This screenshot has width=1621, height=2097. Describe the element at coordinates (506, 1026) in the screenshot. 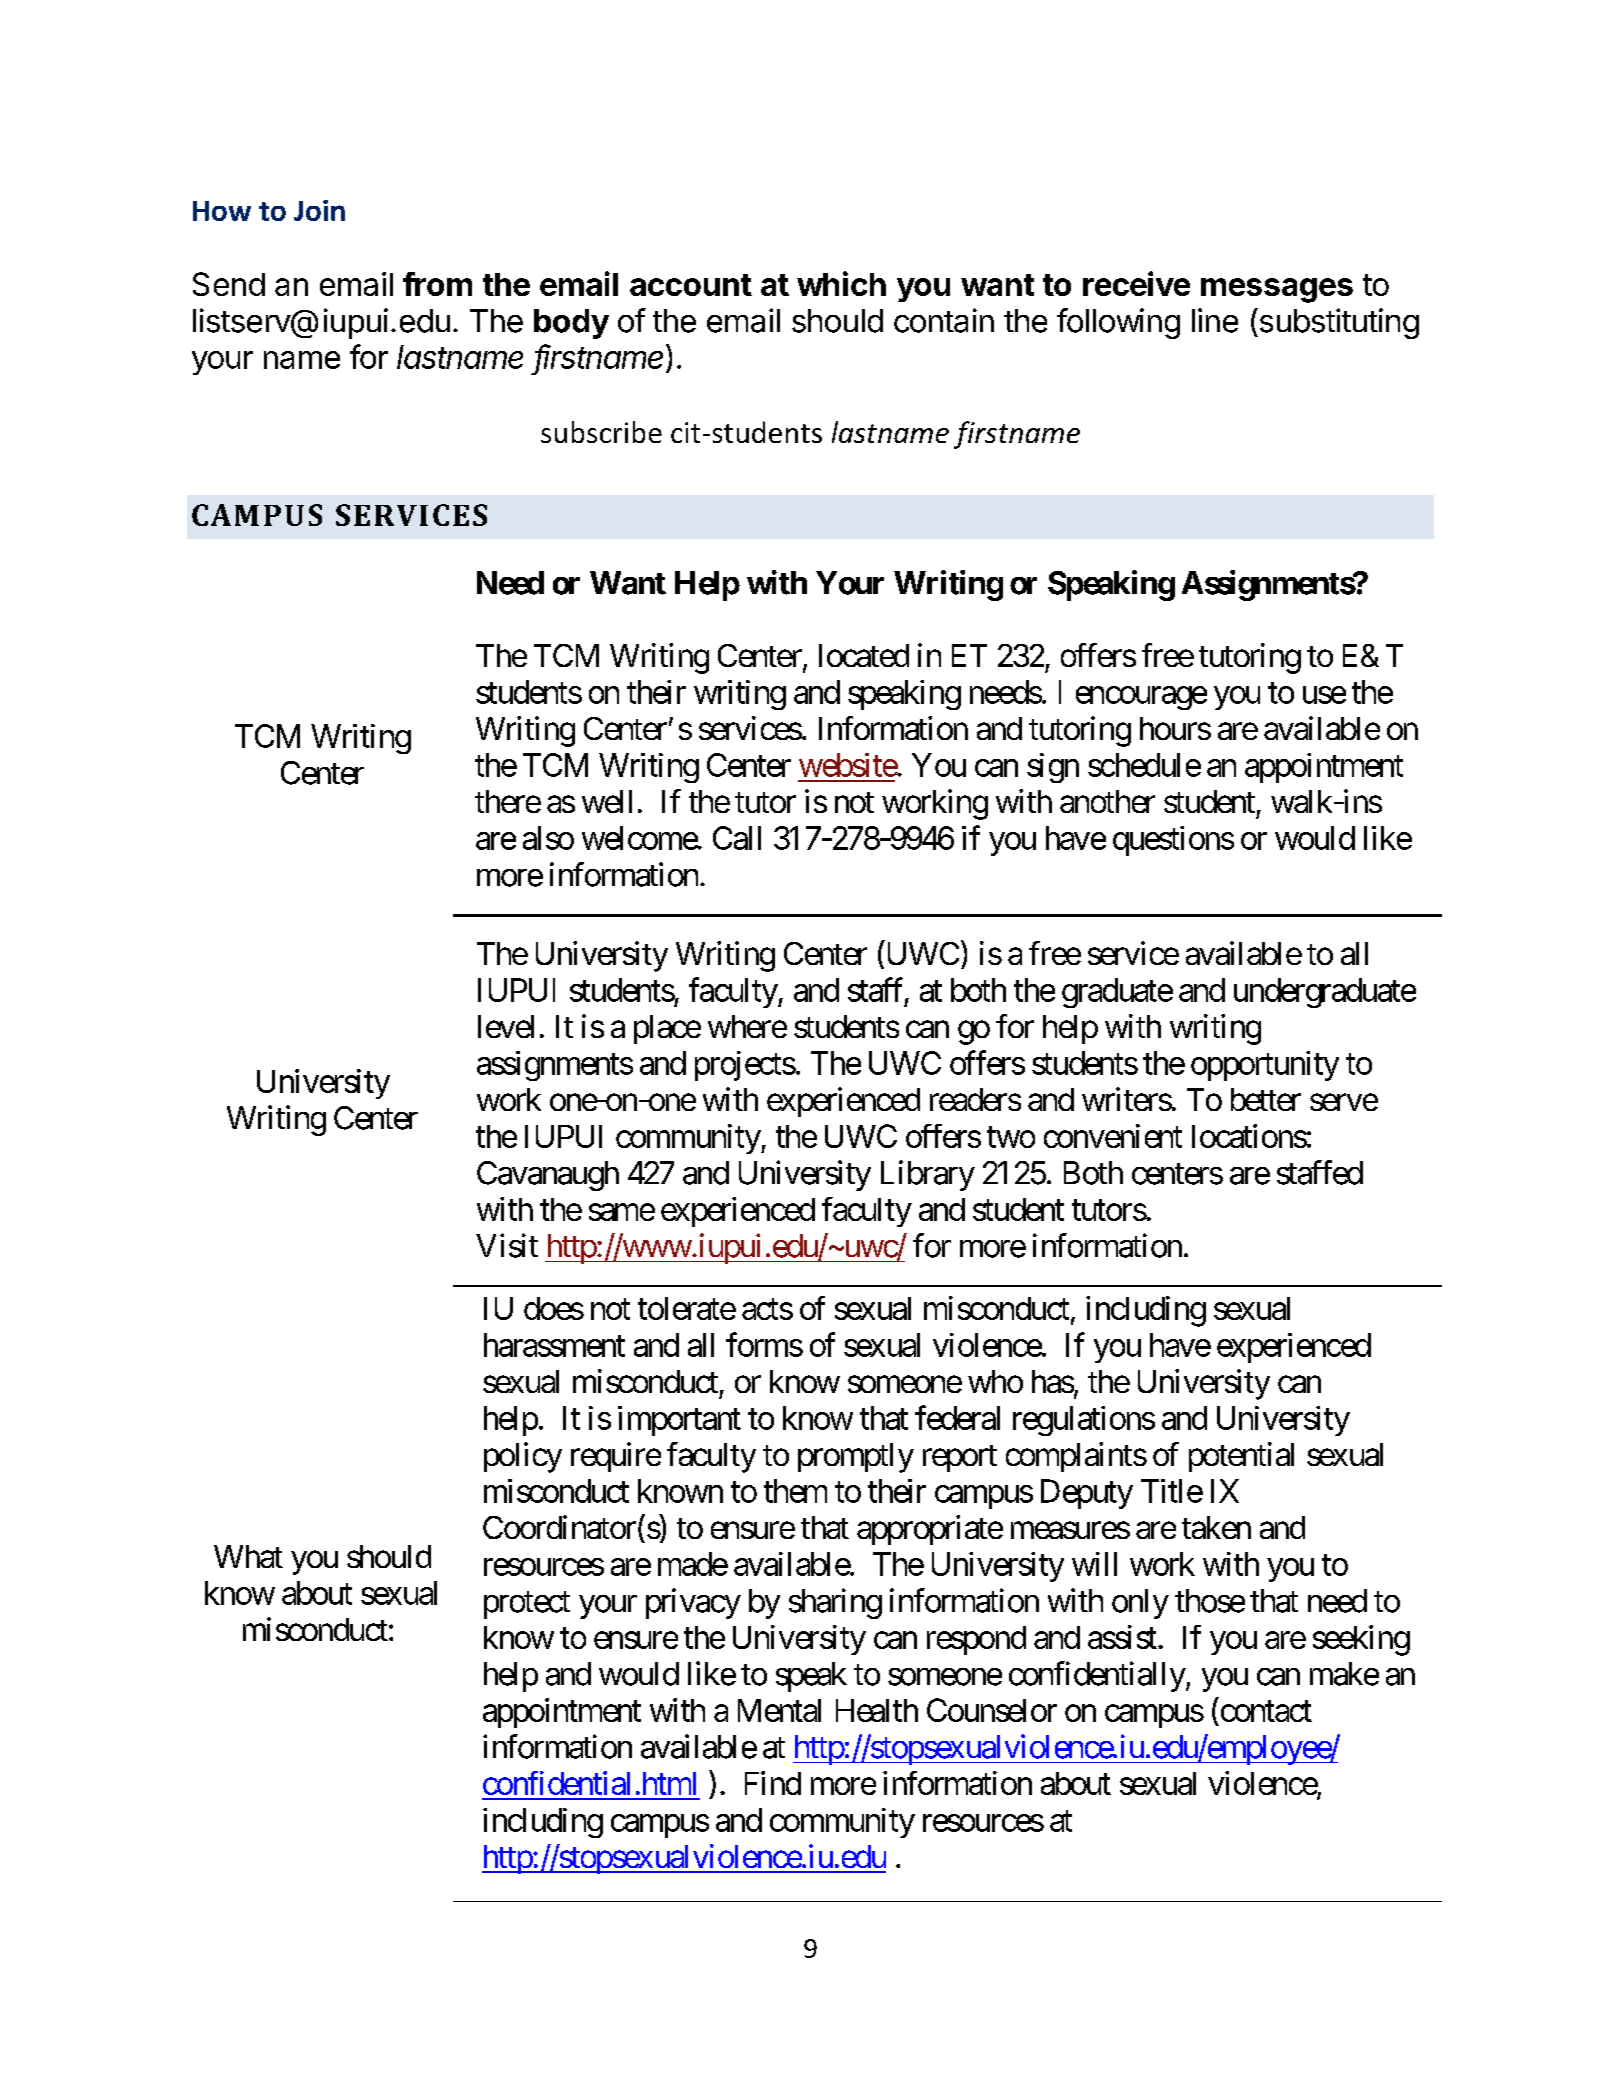

I see `level` at that location.
